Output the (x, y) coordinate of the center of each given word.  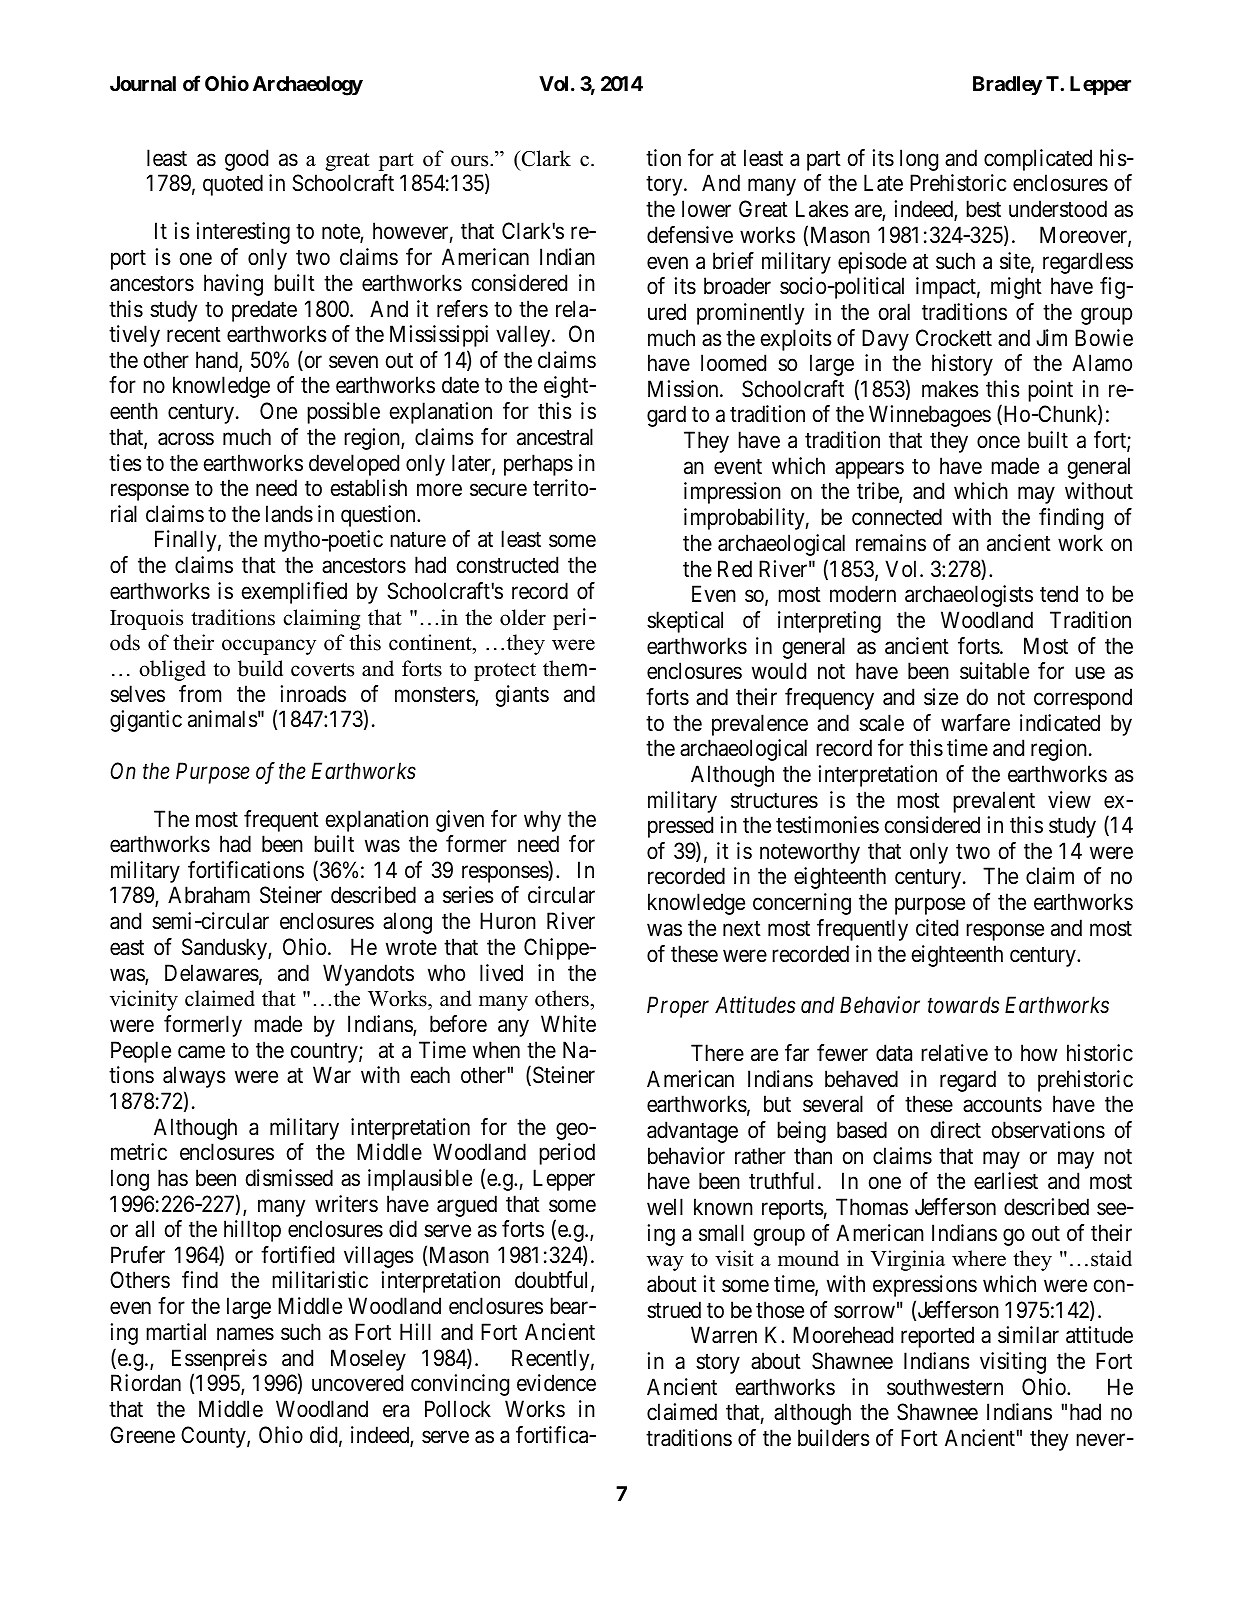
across (186, 439)
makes (950, 389)
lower (706, 209)
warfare (975, 723)
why (542, 821)
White (568, 1024)
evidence (556, 1383)
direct (956, 1130)
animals (223, 719)
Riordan (146, 1383)
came (201, 1052)
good (246, 160)
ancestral (555, 437)
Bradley (1007, 85)
